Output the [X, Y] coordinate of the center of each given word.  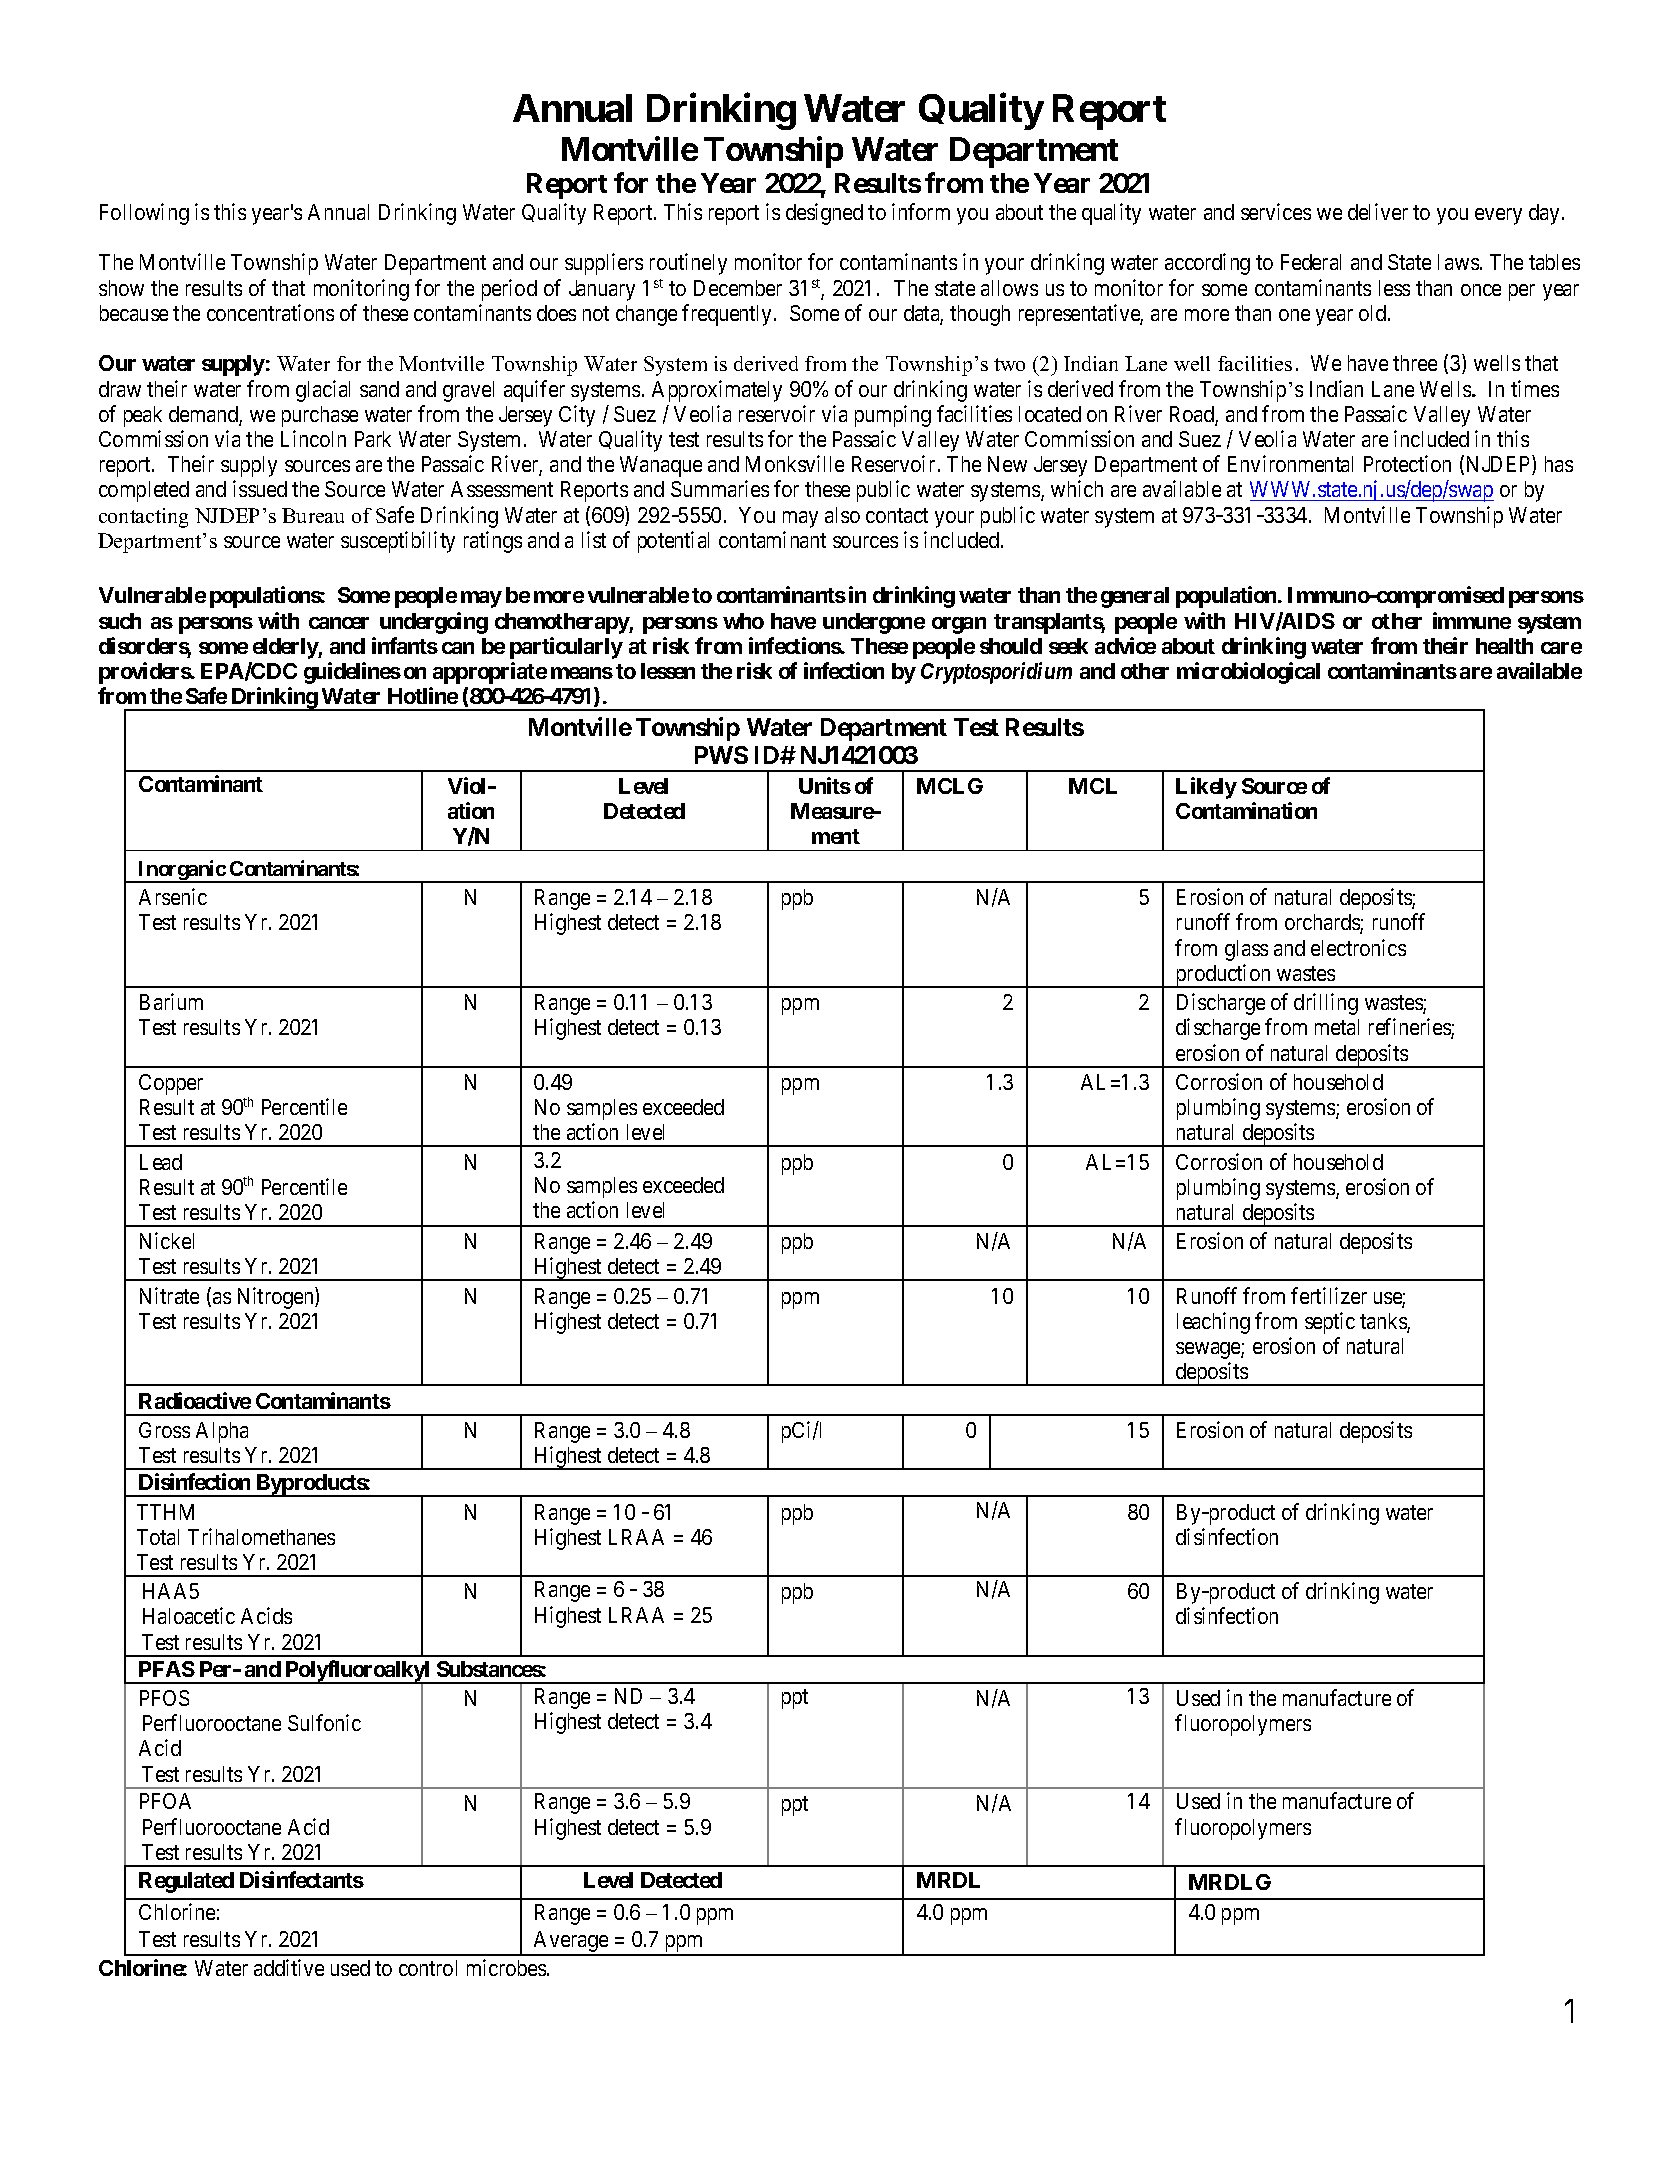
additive [289, 1967]
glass [1246, 950]
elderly [286, 648]
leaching [1213, 1323]
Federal [1311, 262]
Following [144, 214]
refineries [1410, 1028]
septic [1330, 1323]
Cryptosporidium [996, 673]
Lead [161, 1162]
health [1504, 646]
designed [824, 214]
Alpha [222, 1432]
